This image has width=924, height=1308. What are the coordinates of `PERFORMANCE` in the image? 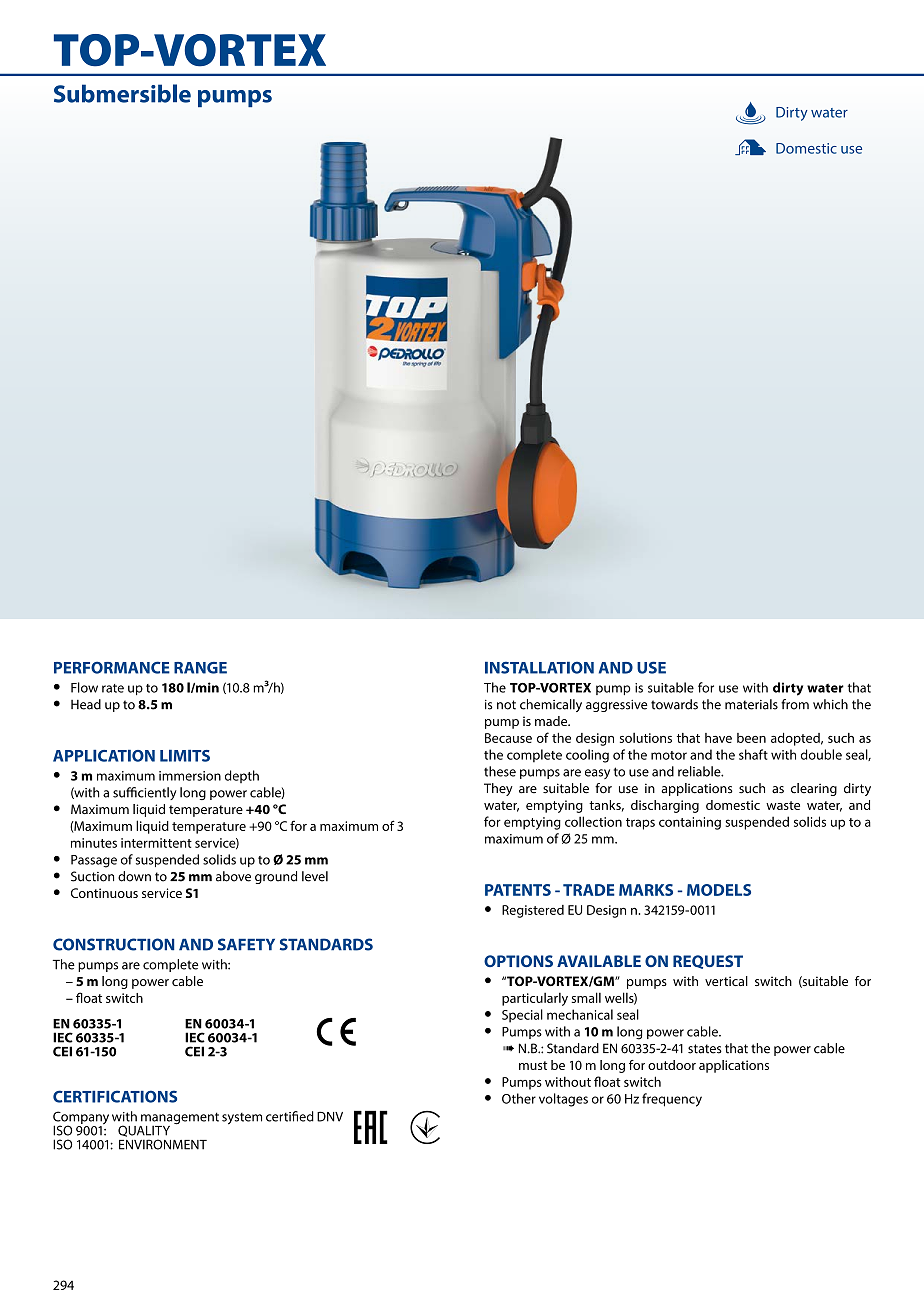 It's located at (112, 667).
